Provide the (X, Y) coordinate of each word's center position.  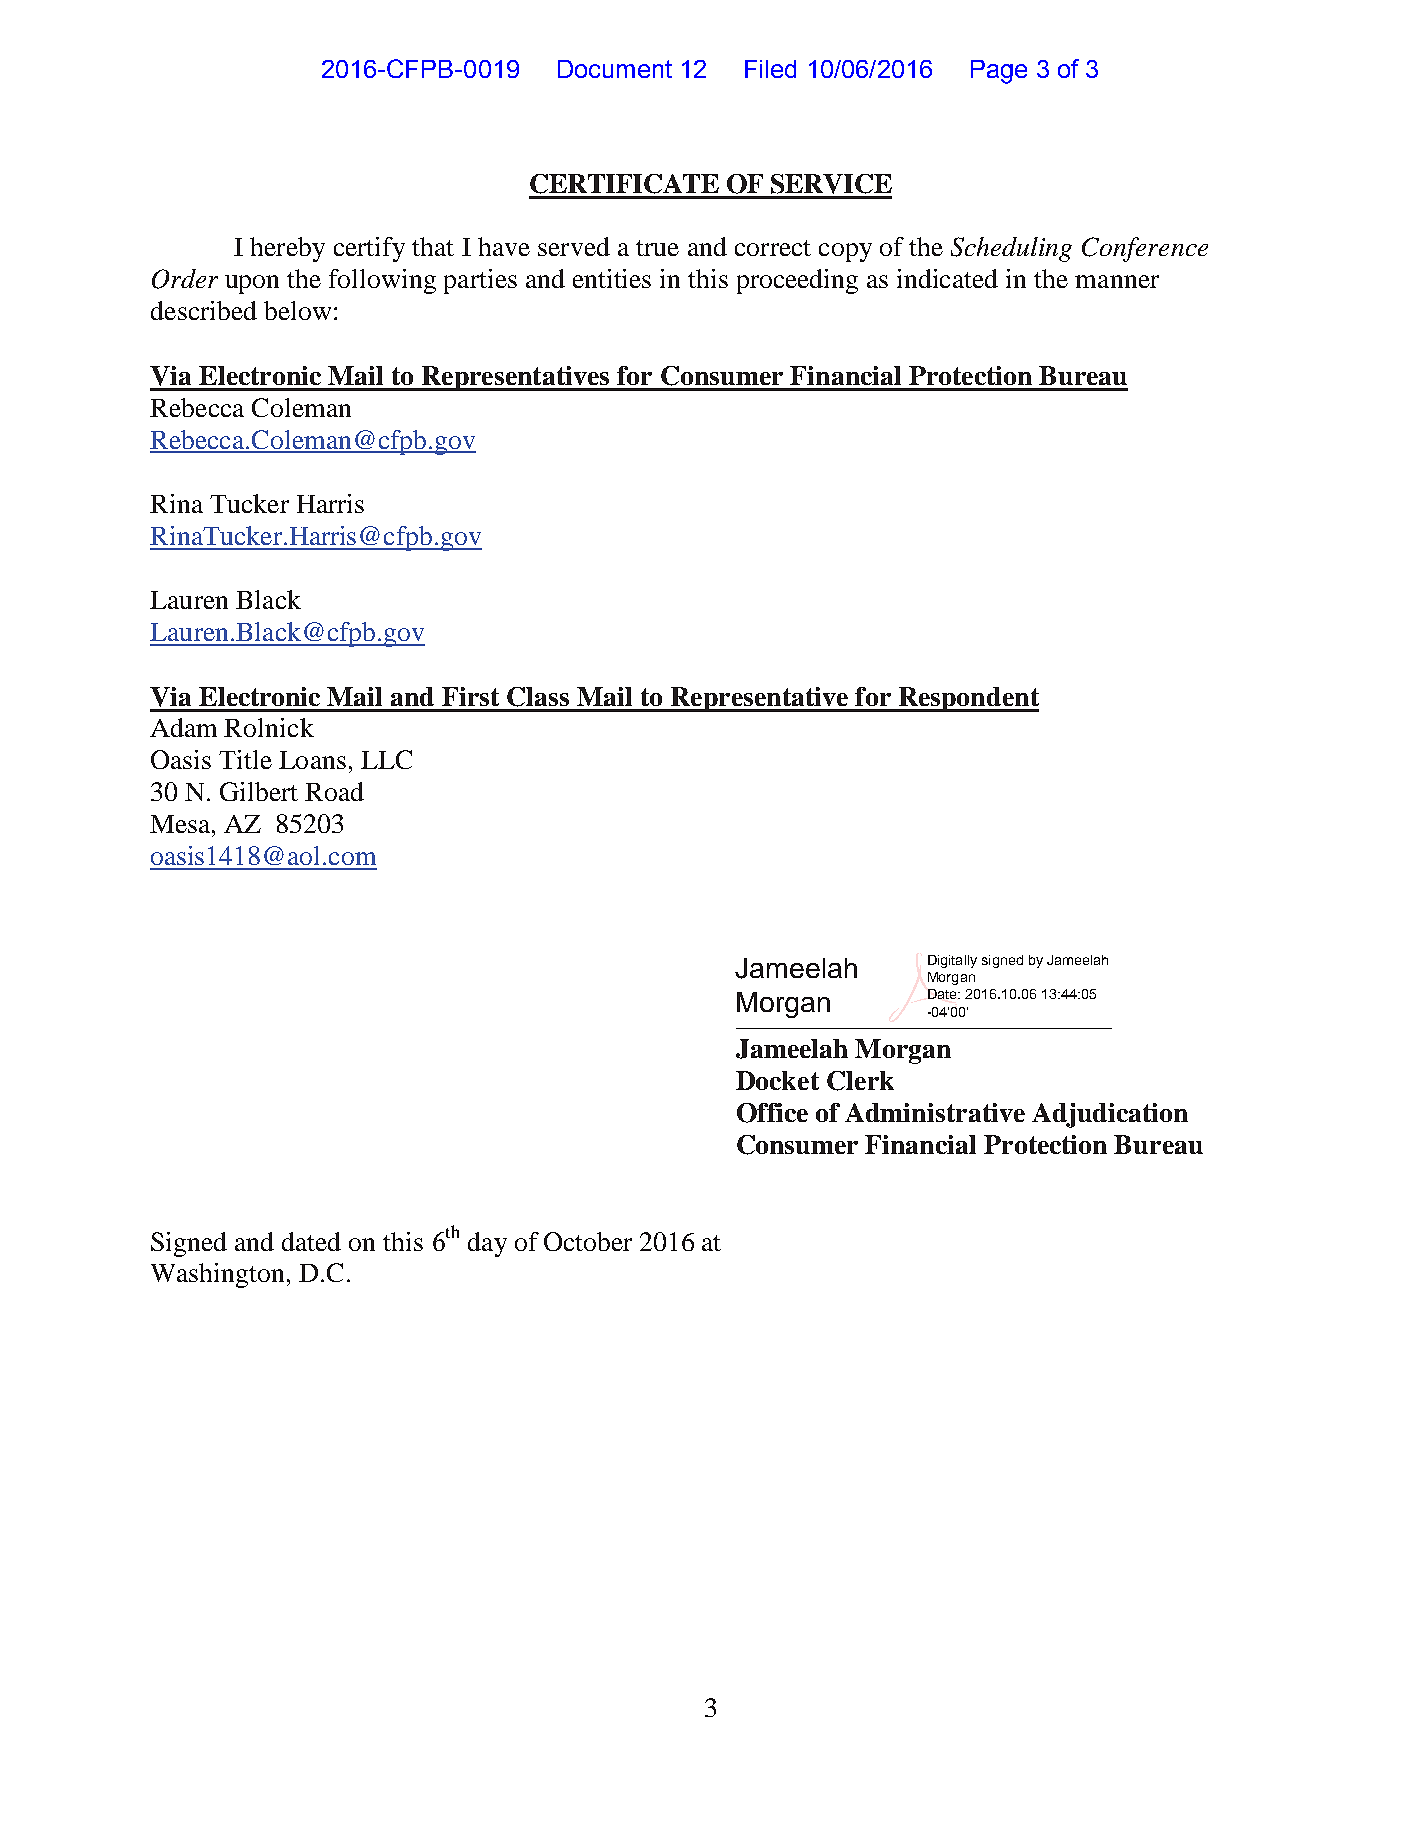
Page (999, 72)
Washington (217, 1275)
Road (334, 791)
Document (615, 69)
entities (612, 278)
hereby (287, 249)
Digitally (952, 961)
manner (1117, 281)
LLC (386, 759)
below (297, 310)
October (588, 1241)
